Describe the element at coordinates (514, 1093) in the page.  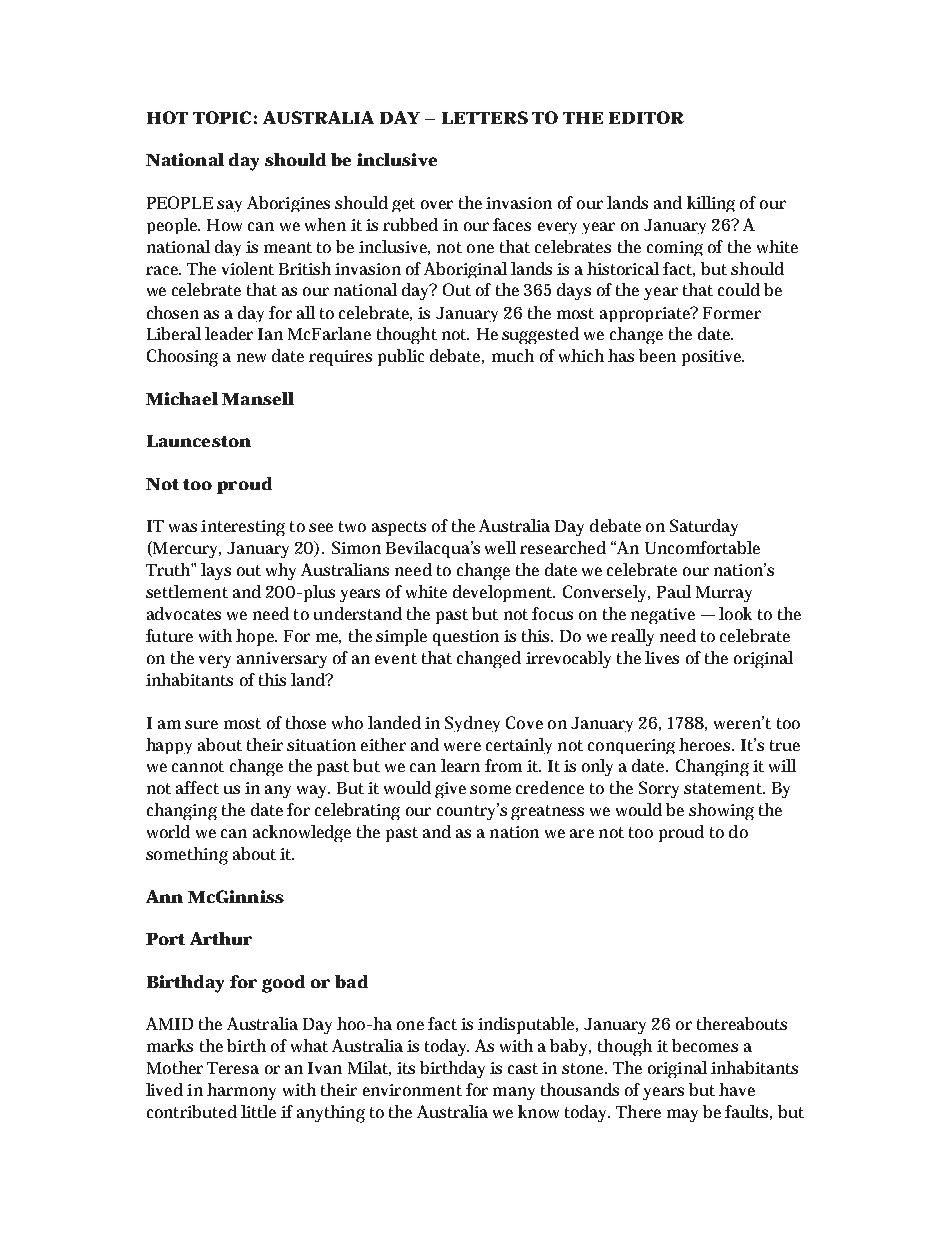
I see `many` at that location.
